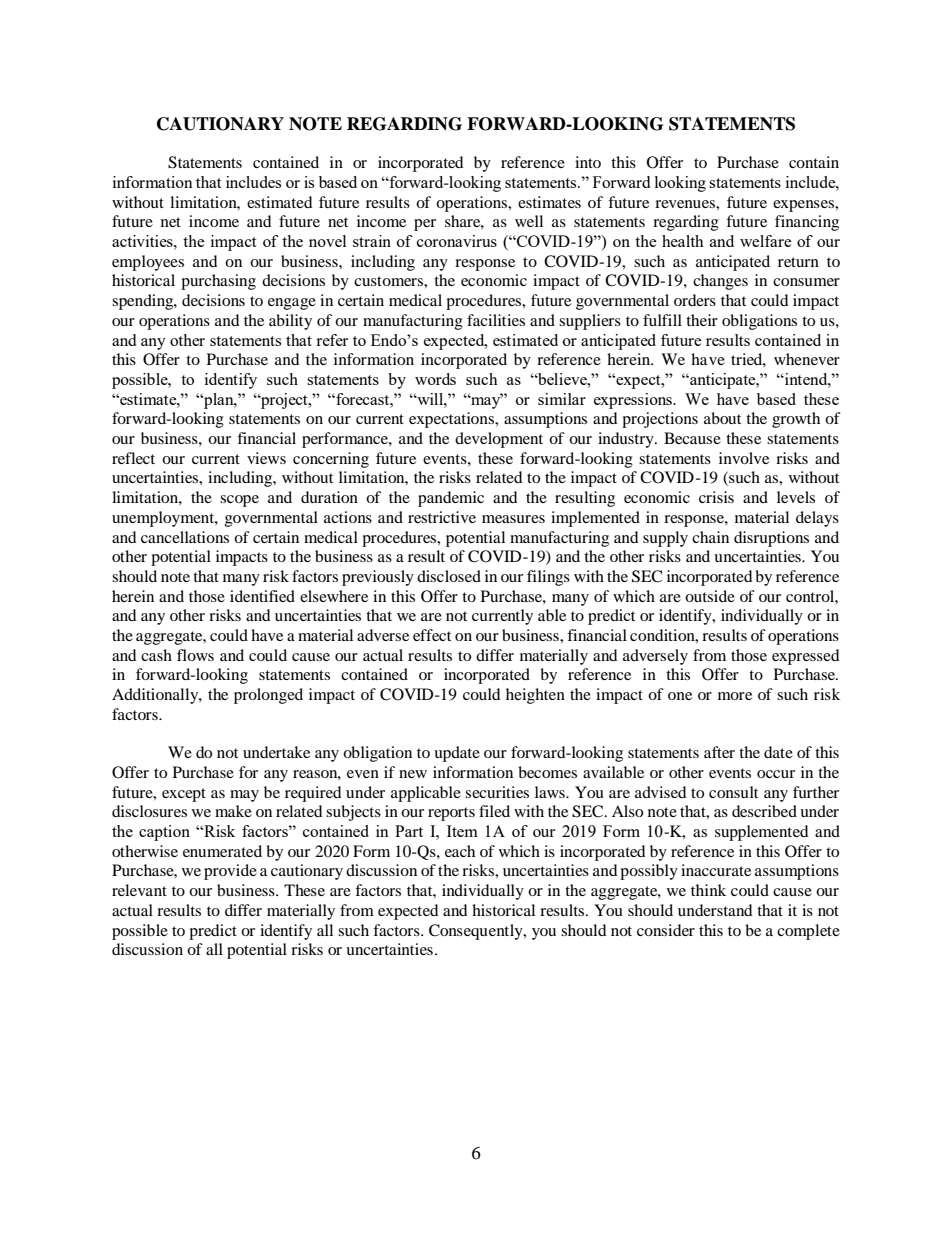 Image resolution: width=952 pixels, height=1233 pixels. I want to click on novel, so click(327, 241).
